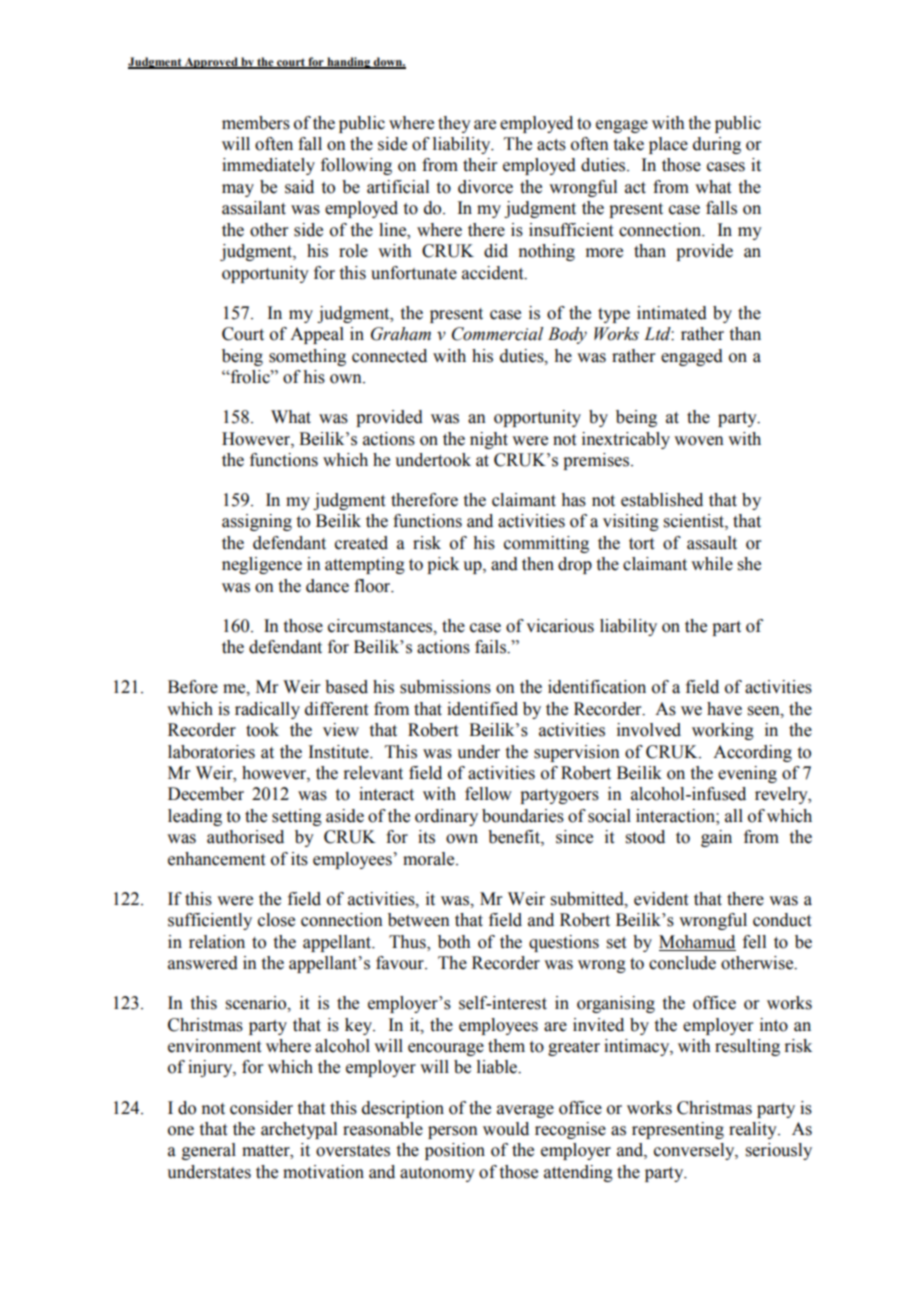 The height and width of the document is (1307, 924). What do you see at coordinates (717, 145) in the document?
I see `during` at bounding box center [717, 145].
